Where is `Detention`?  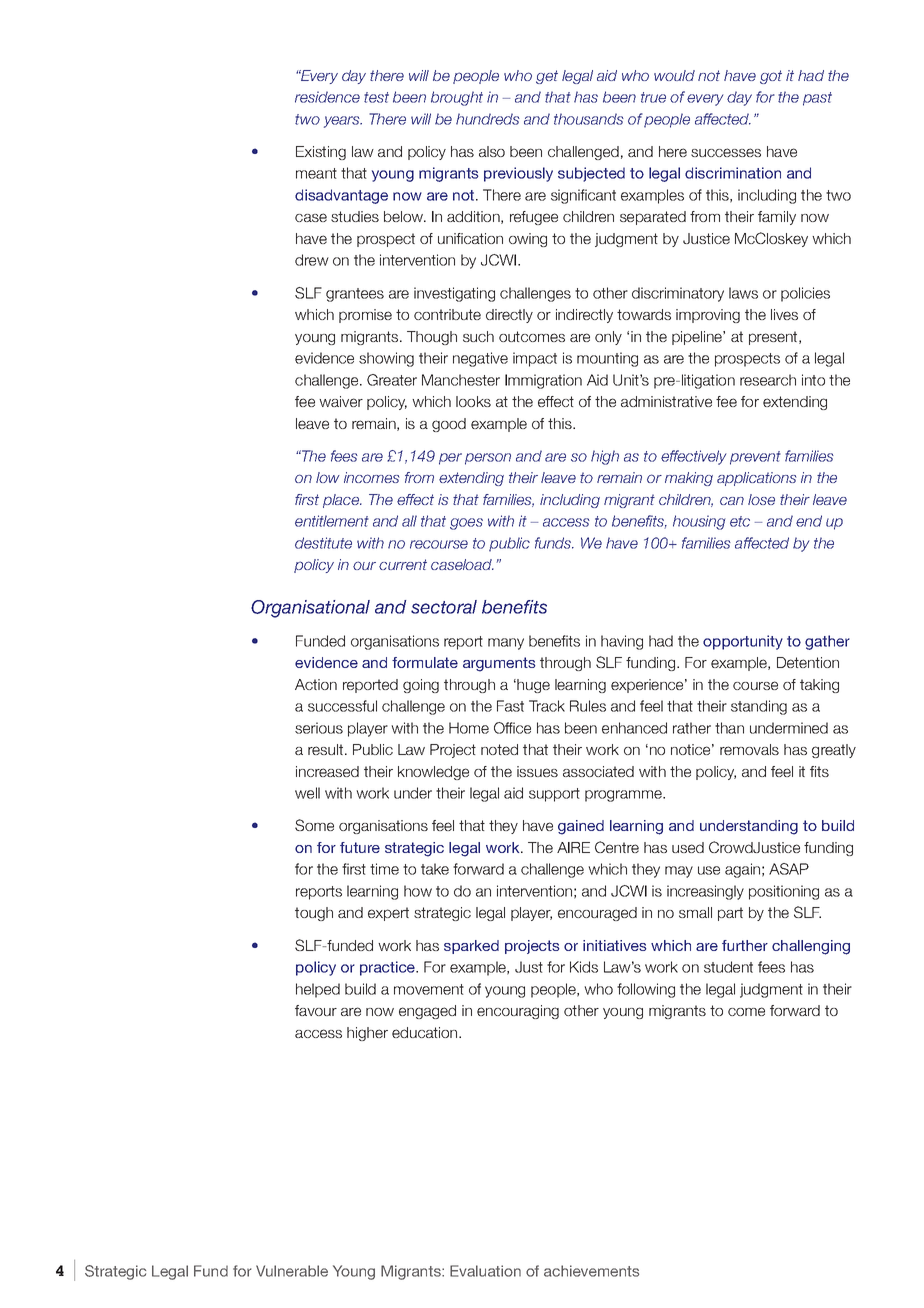
Detention is located at coordinates (808, 662).
